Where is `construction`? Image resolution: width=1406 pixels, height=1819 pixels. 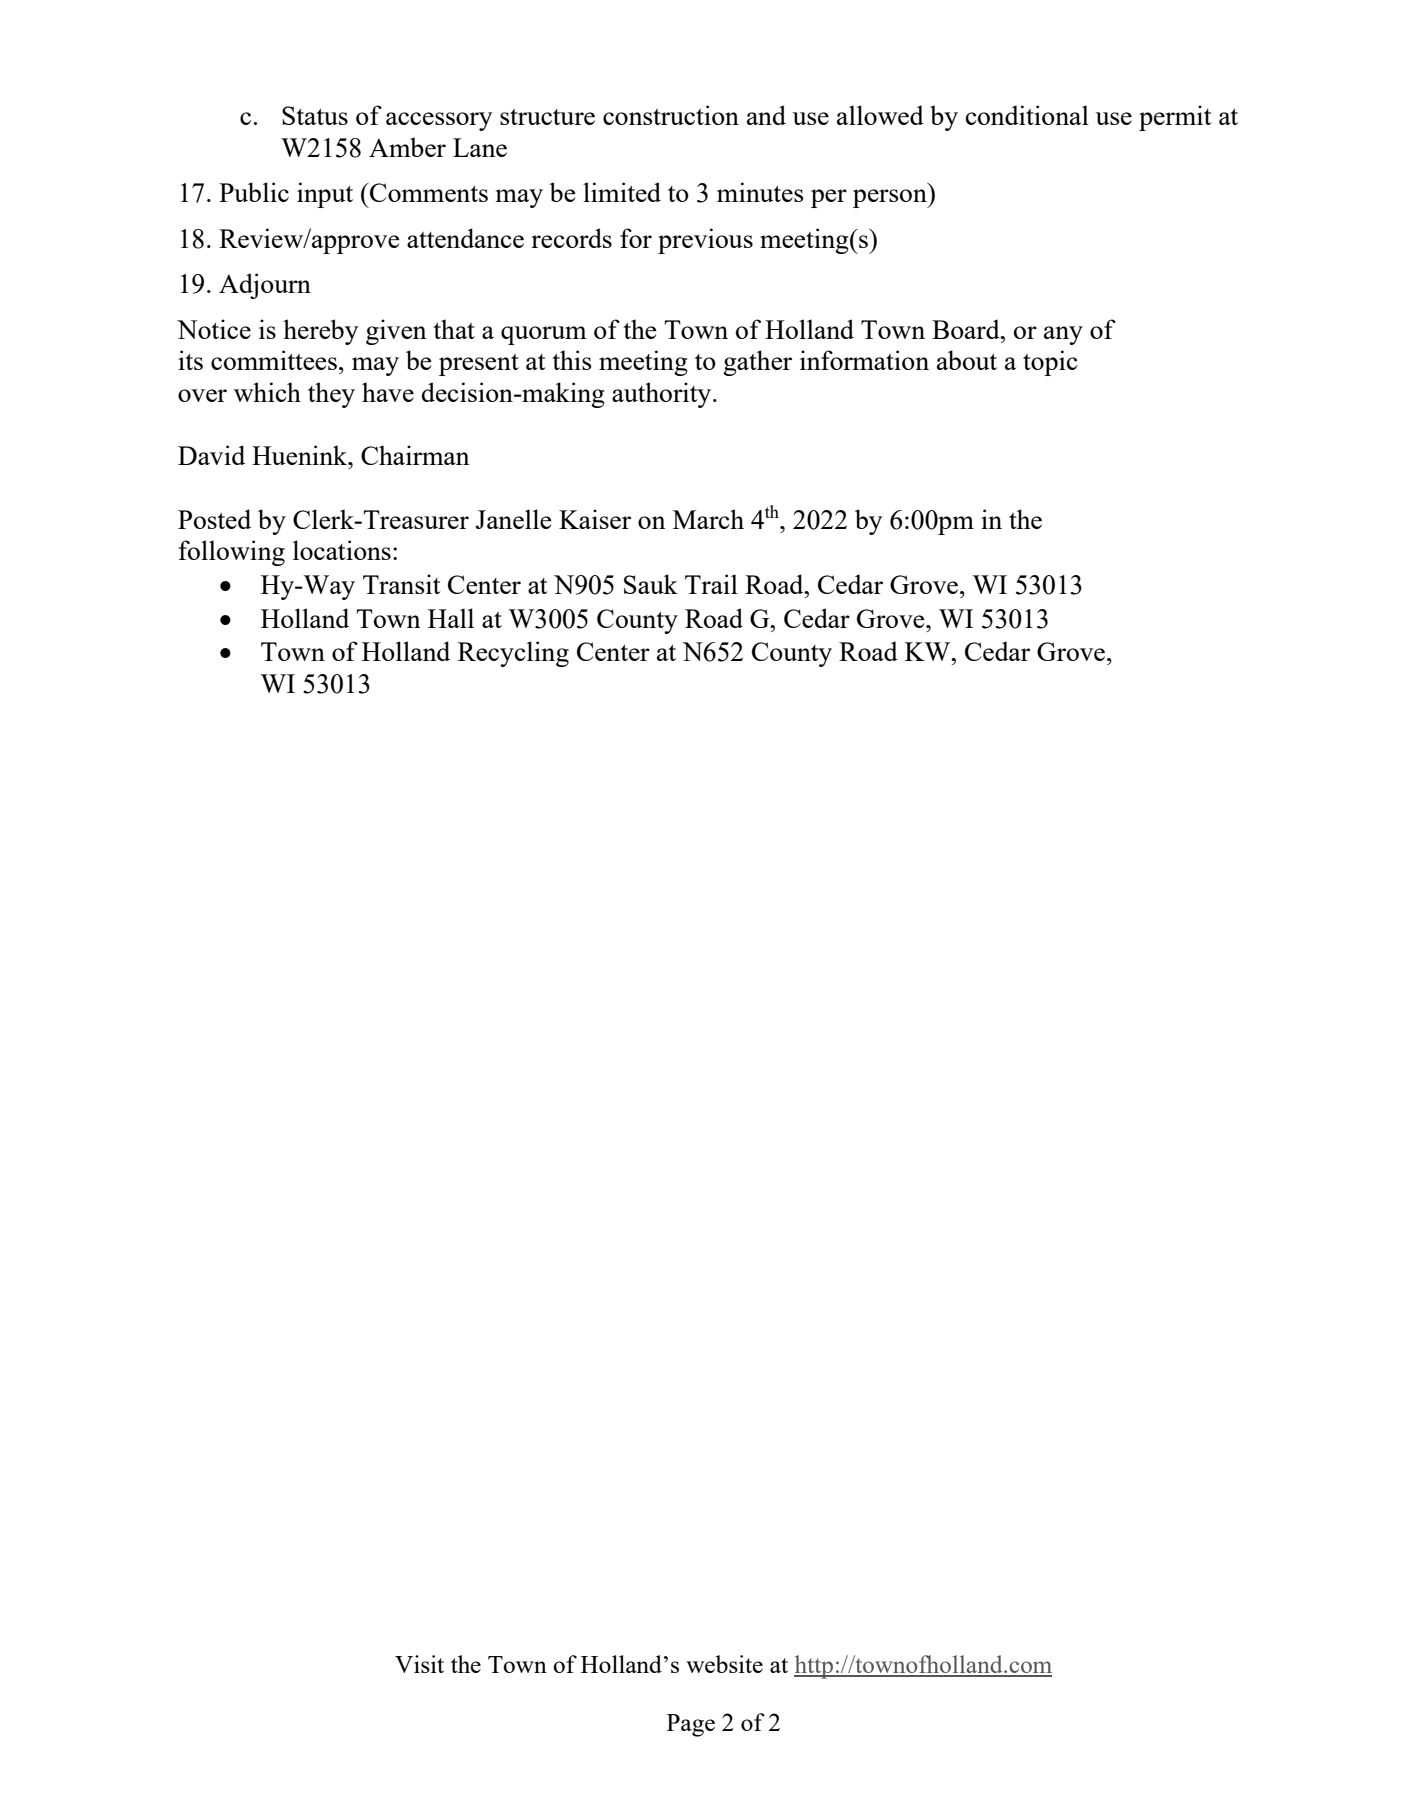
construction is located at coordinates (671, 115).
